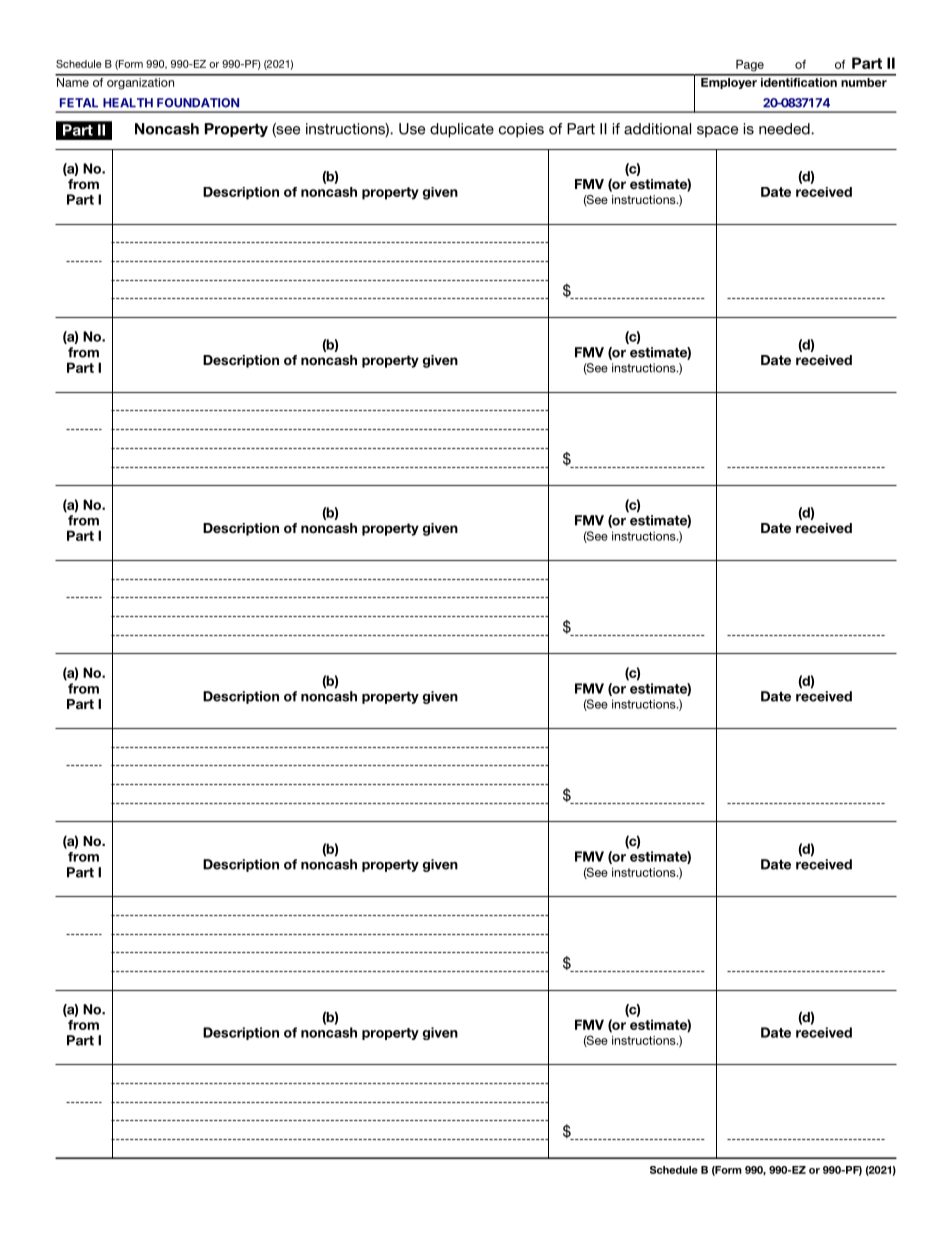  What do you see at coordinates (521, 130) in the image?
I see `copies` at bounding box center [521, 130].
